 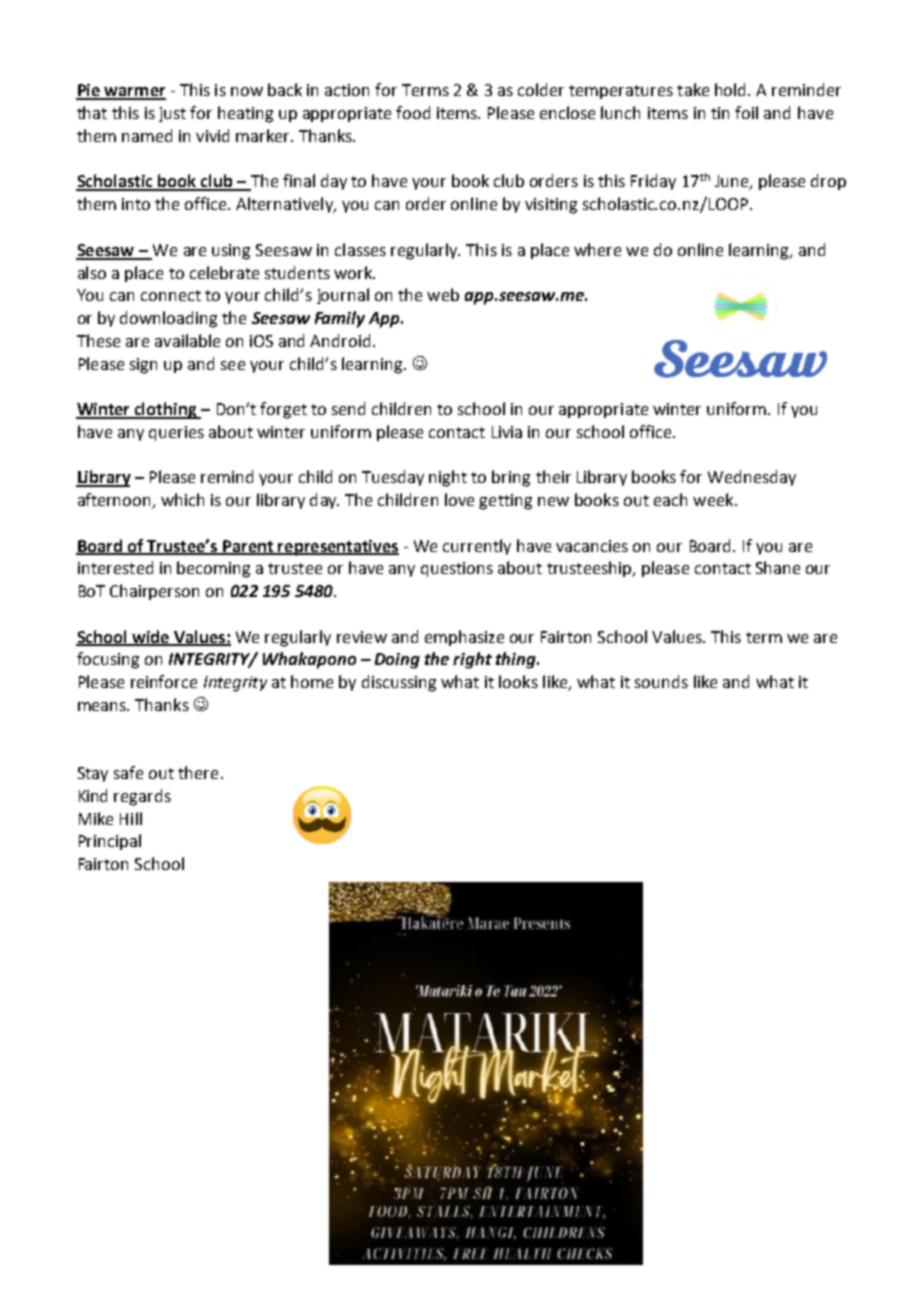 I want to click on Hill, so click(x=131, y=818).
